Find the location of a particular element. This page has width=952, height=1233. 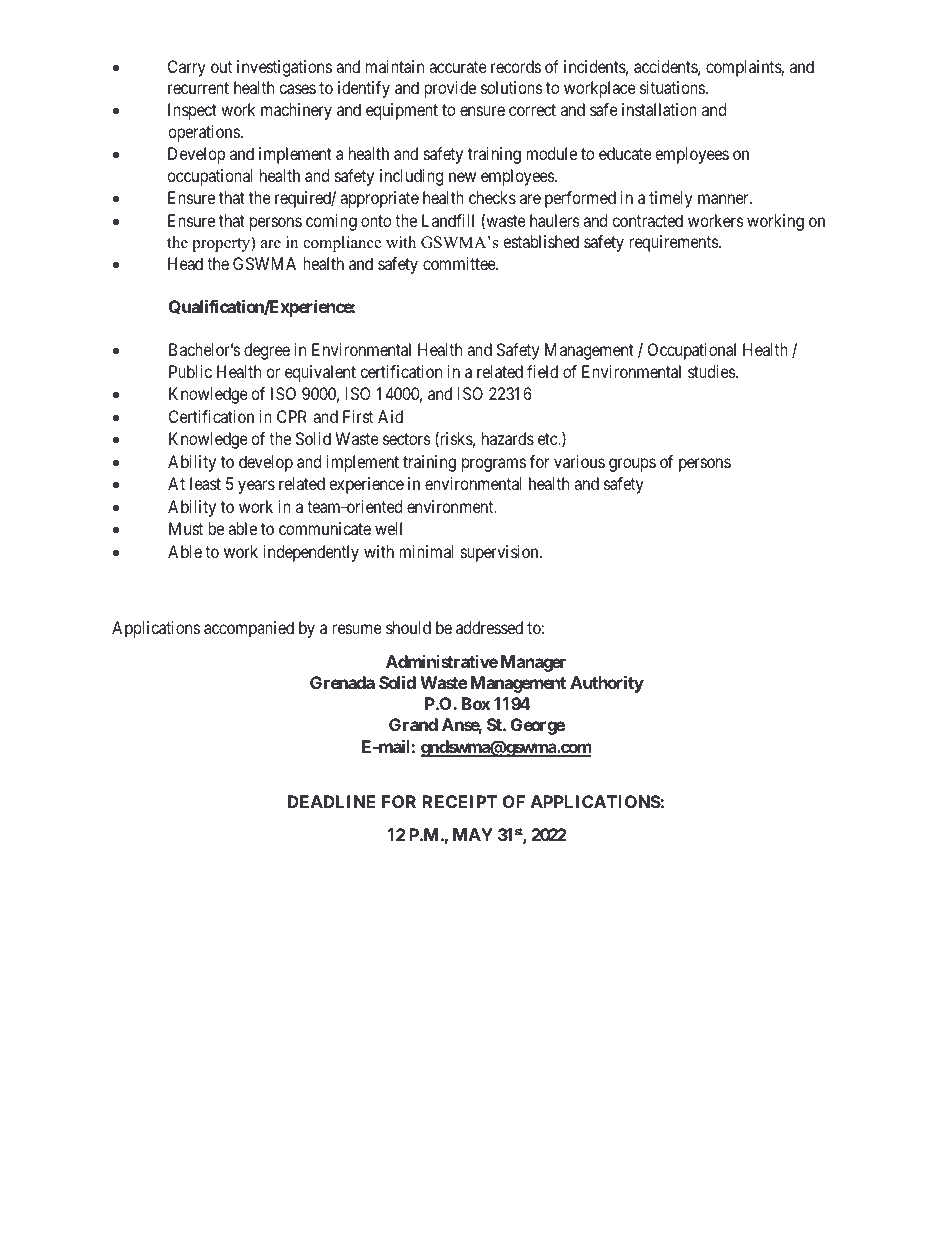

sectors is located at coordinates (407, 439).
